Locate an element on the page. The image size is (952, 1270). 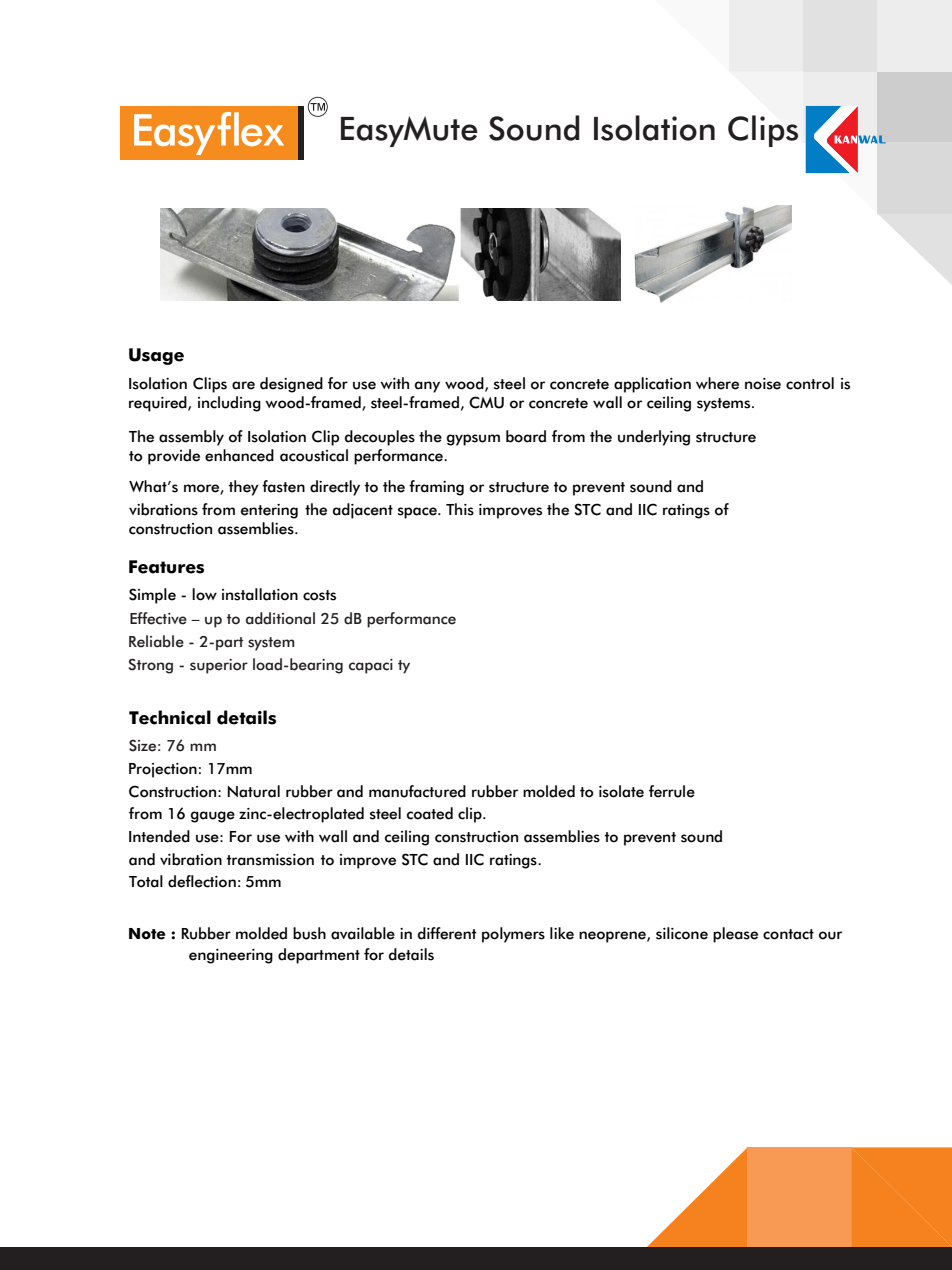
noise is located at coordinates (763, 384).
